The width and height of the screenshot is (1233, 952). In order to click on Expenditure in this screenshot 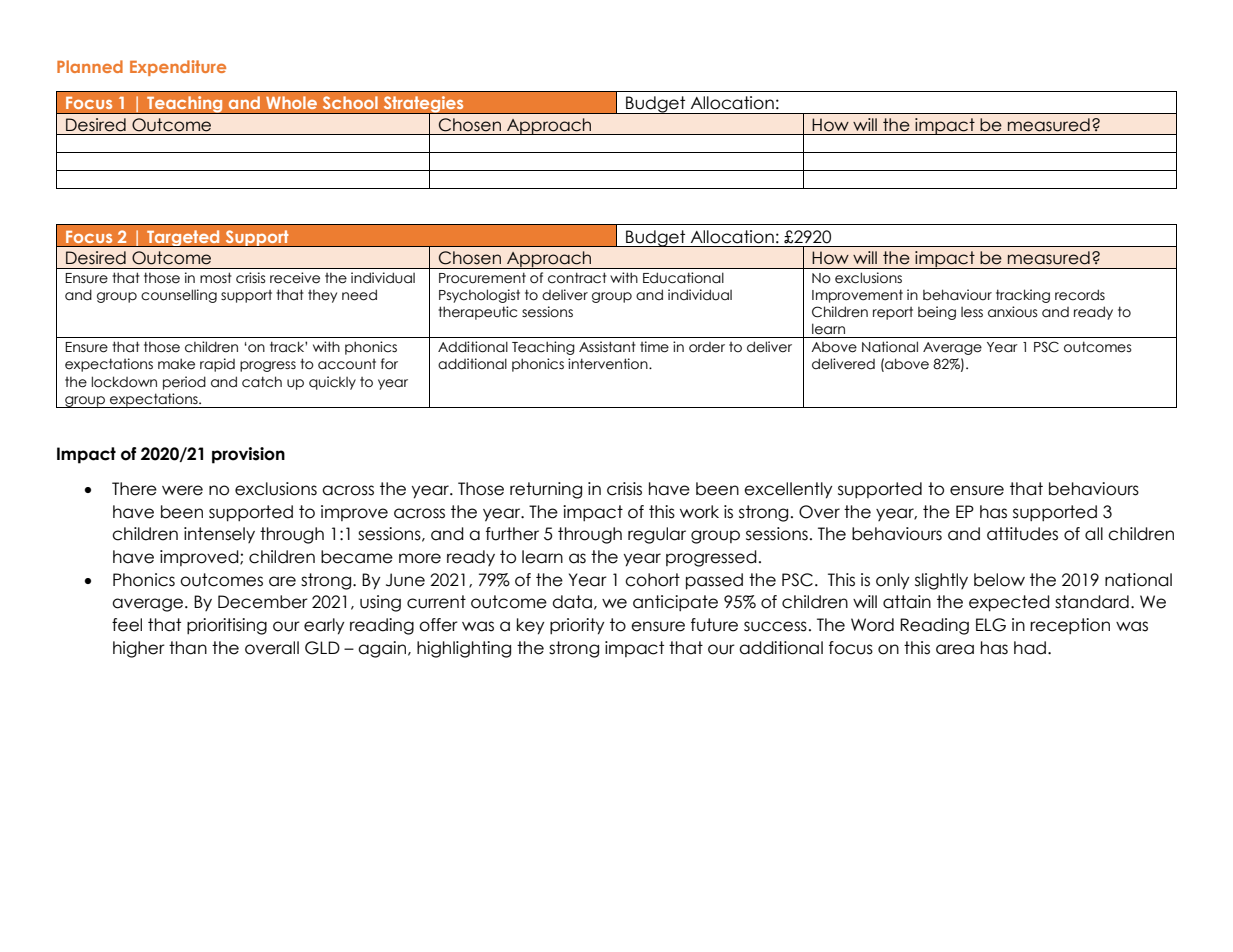, I will do `click(178, 68)`.
